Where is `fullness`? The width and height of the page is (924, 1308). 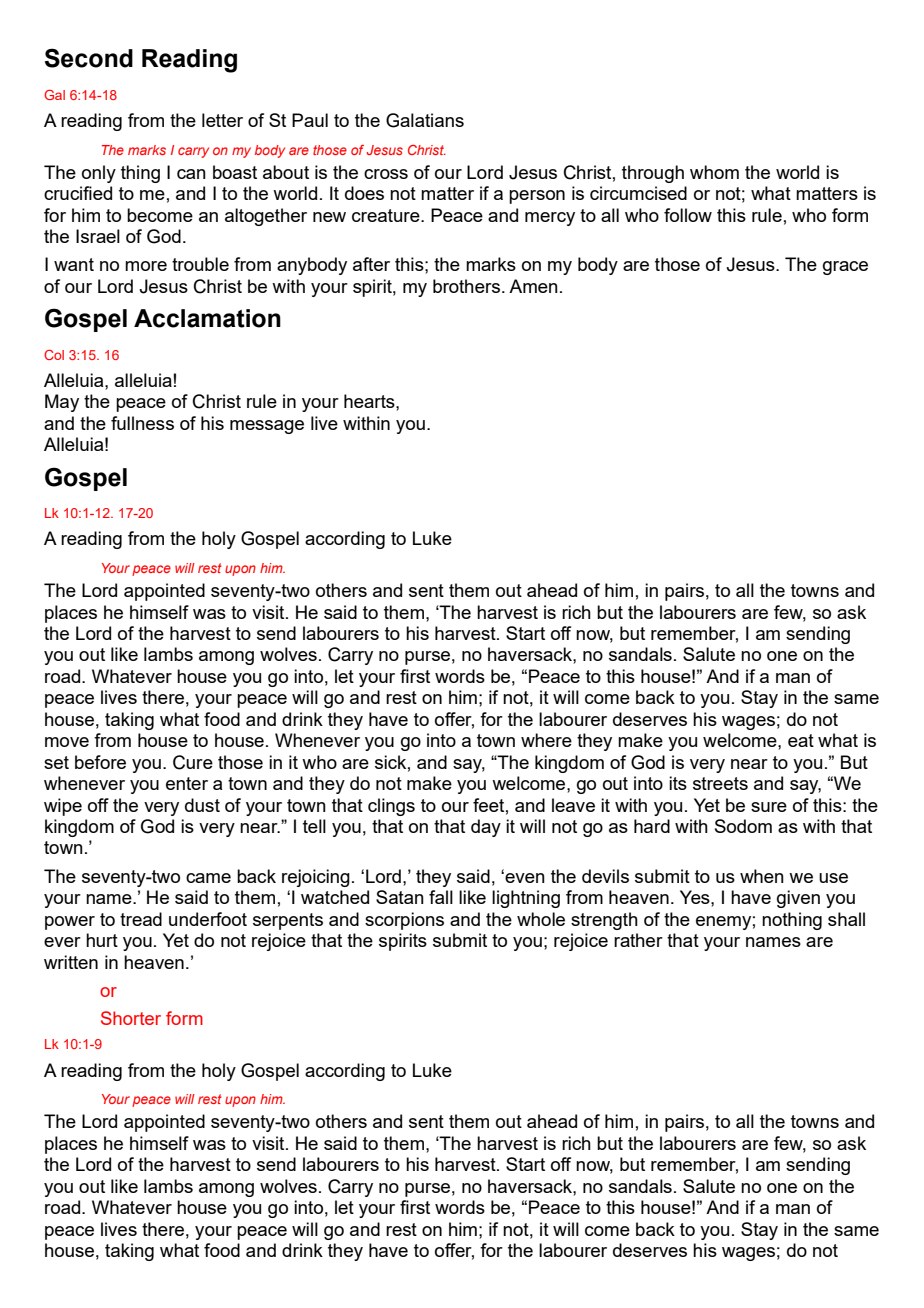 fullness is located at coordinates (142, 423).
